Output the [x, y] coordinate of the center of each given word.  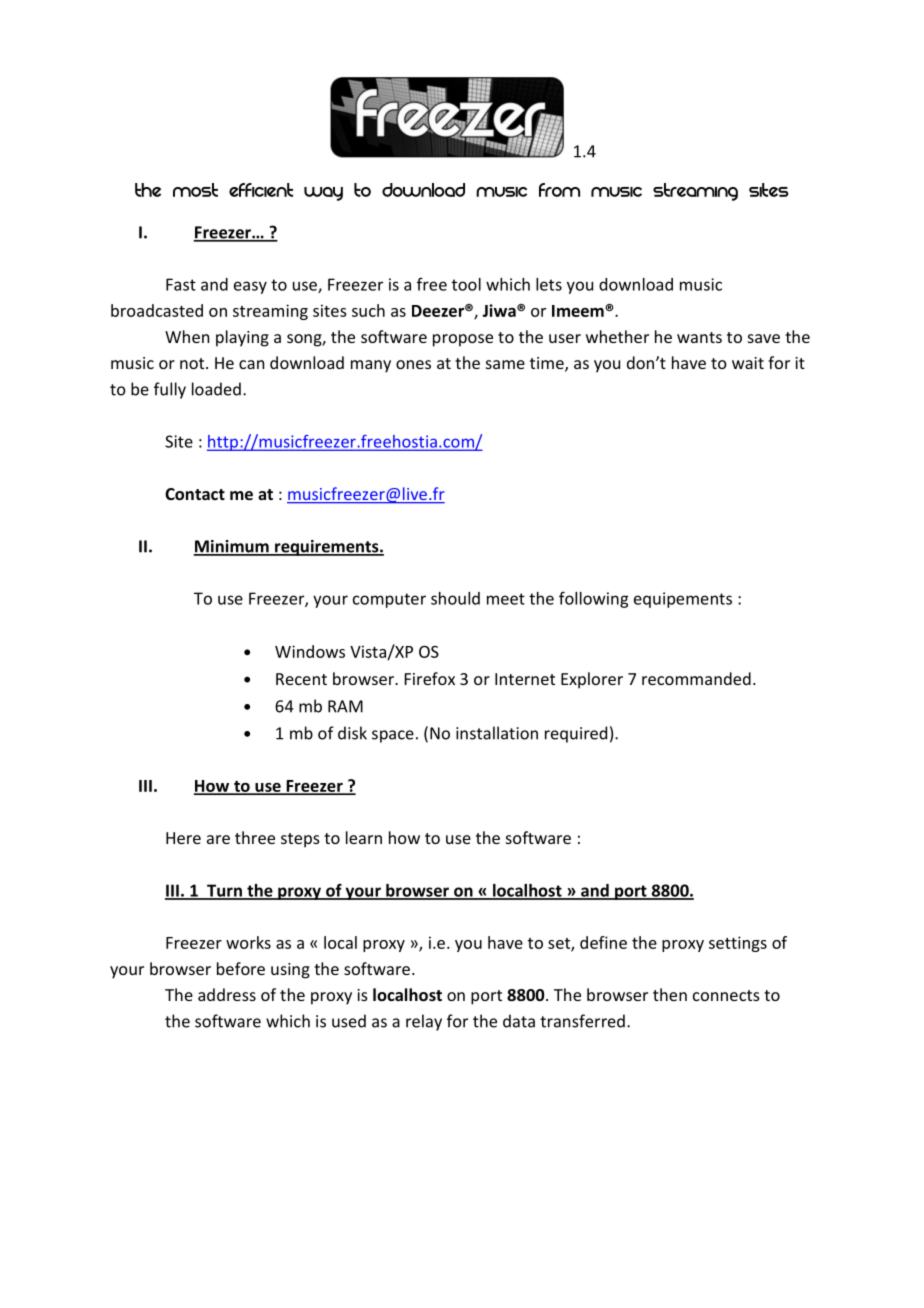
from [559, 190]
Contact [195, 494]
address [227, 994]
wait [748, 363]
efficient [261, 190]
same [505, 364]
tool [466, 284]
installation [497, 733]
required [576, 734]
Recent [301, 679]
